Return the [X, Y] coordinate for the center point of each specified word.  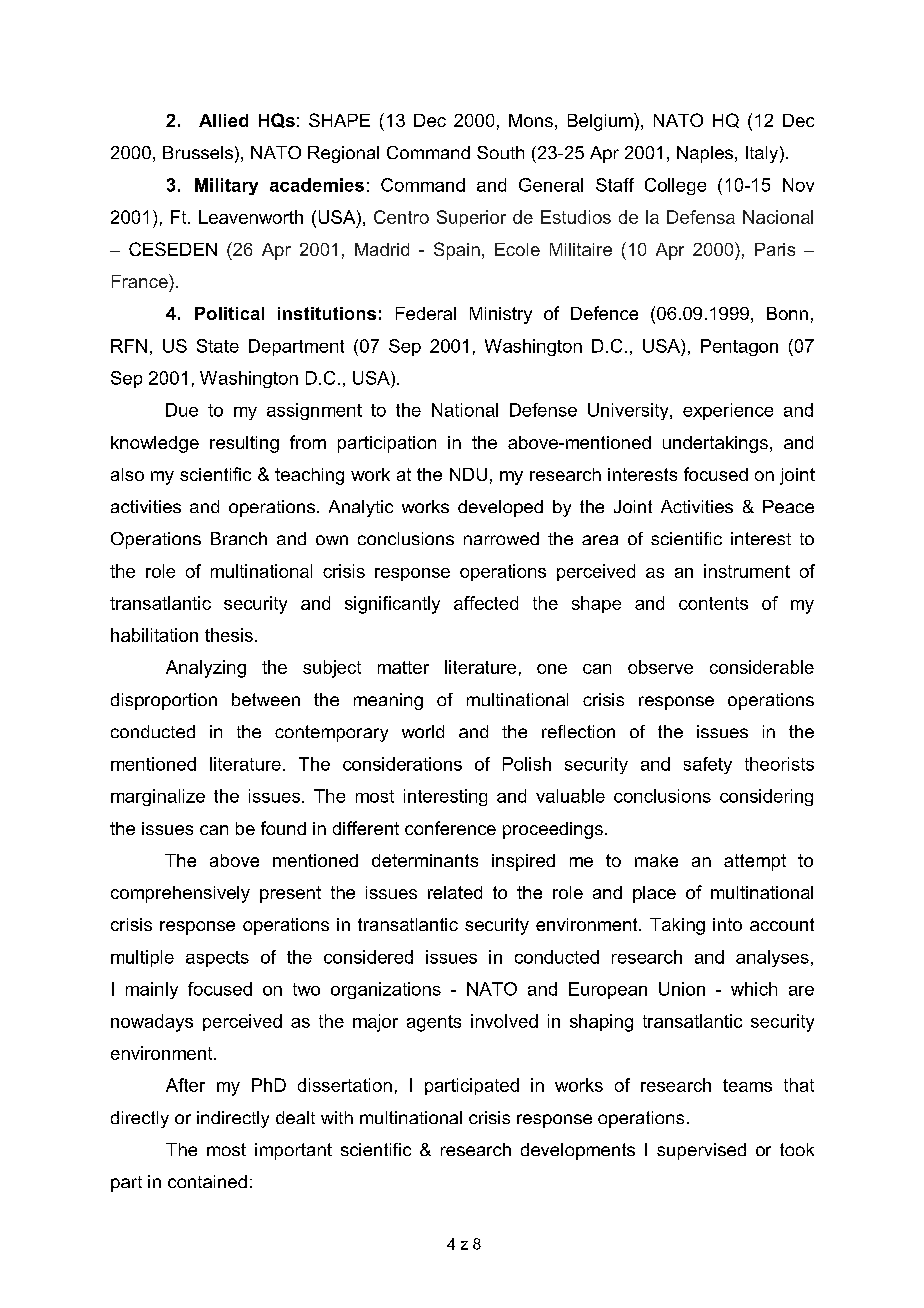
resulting [244, 444]
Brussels [198, 152]
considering [766, 797]
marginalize [158, 797]
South [500, 152]
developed [500, 508]
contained [207, 1181]
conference [450, 828]
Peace [788, 506]
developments [578, 1151]
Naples [706, 154]
